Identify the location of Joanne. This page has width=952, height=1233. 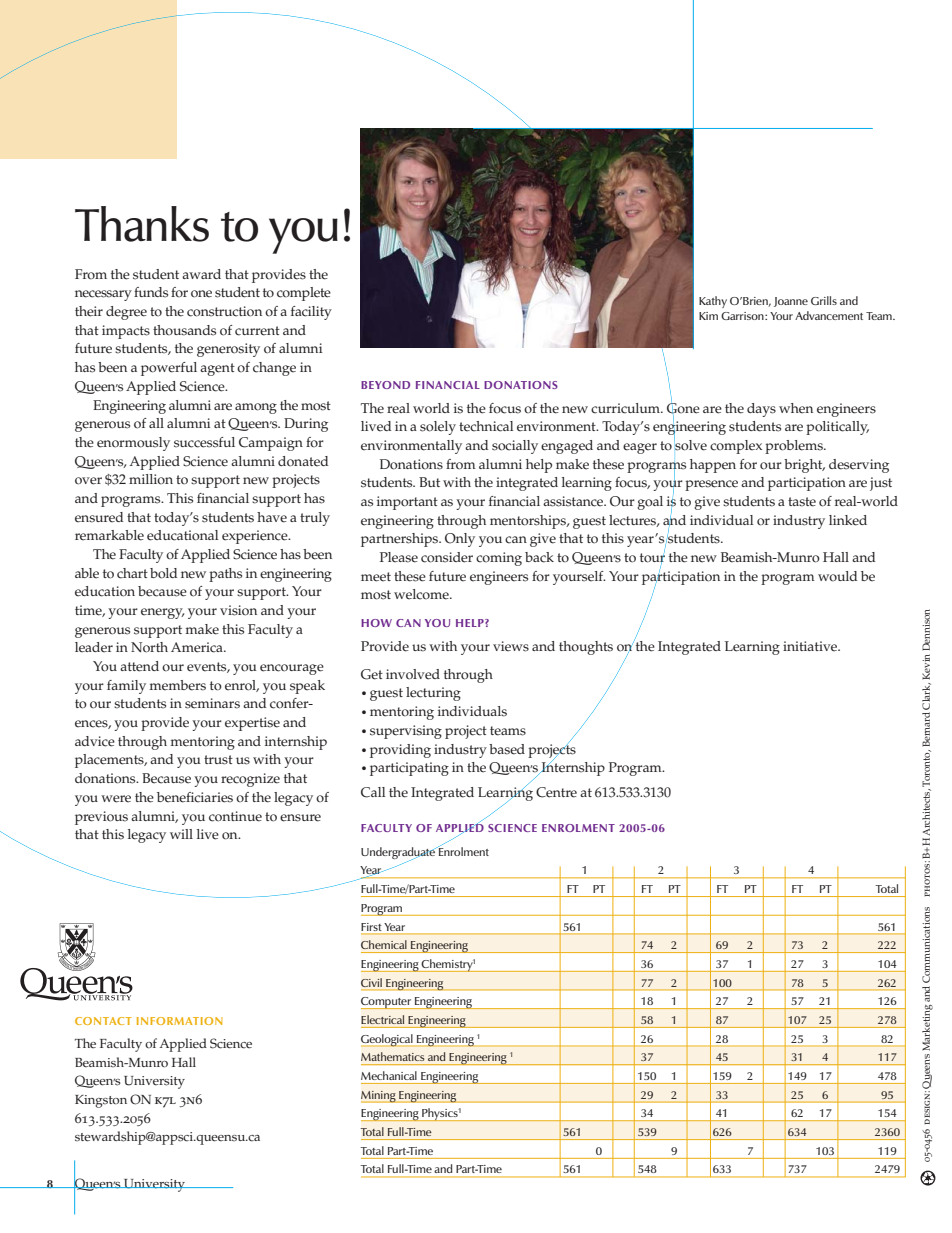
(791, 302).
